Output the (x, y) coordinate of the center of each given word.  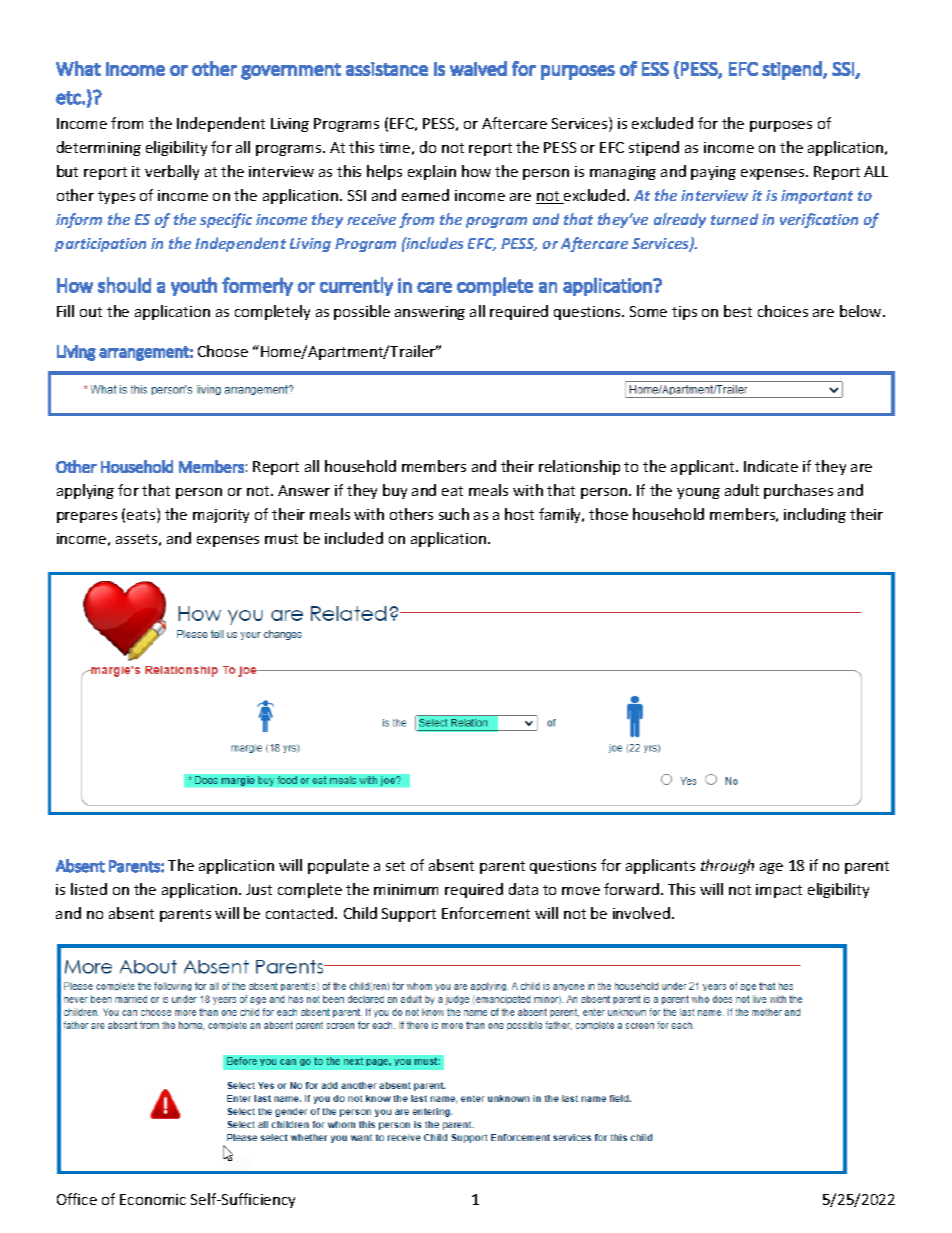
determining (99, 148)
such (454, 514)
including (815, 515)
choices (783, 311)
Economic (153, 1199)
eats (142, 515)
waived (478, 68)
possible (362, 312)
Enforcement (486, 913)
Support (409, 915)
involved (641, 913)
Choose (223, 351)
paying (713, 173)
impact (779, 891)
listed (89, 889)
